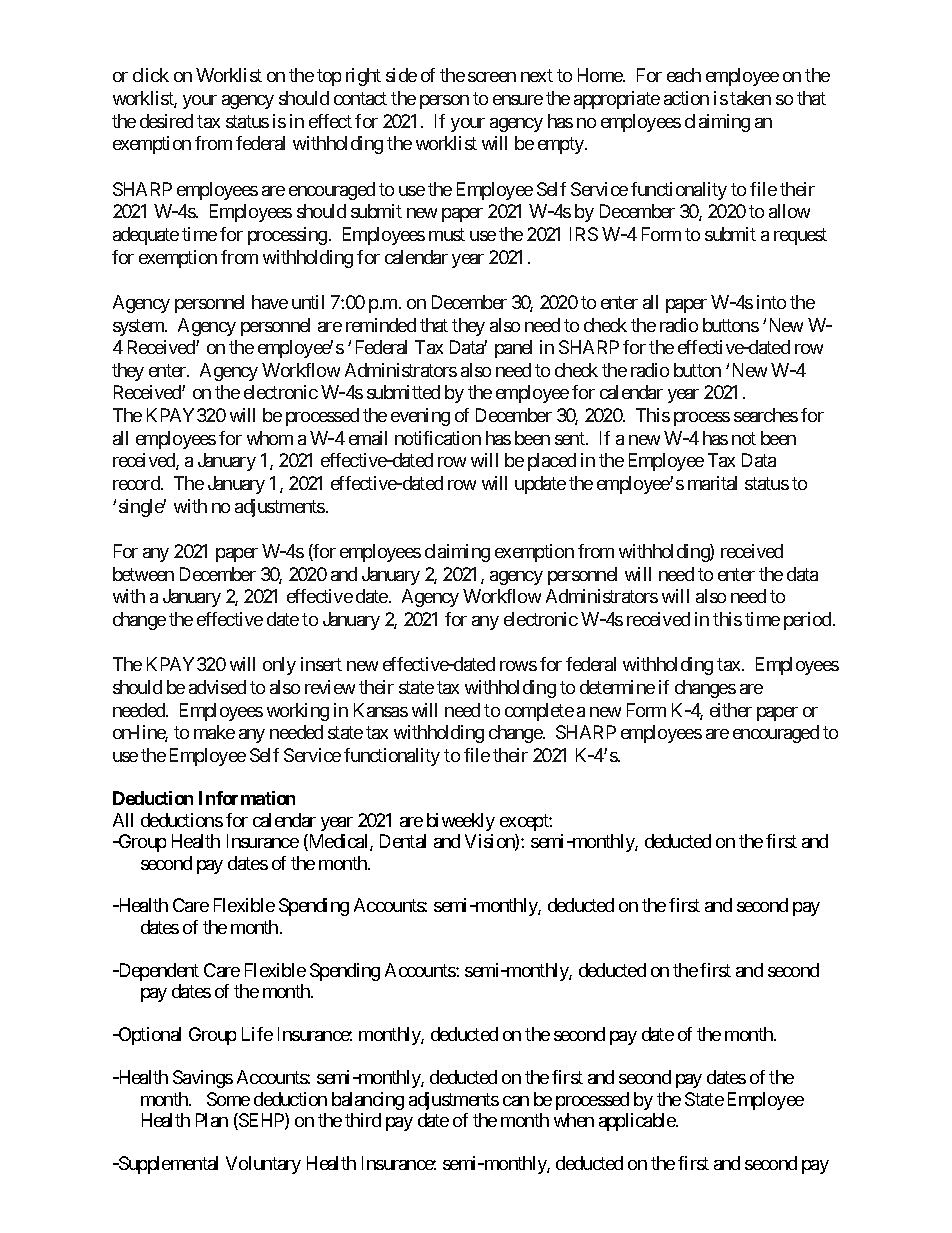  I want to click on searches, so click(766, 415).
